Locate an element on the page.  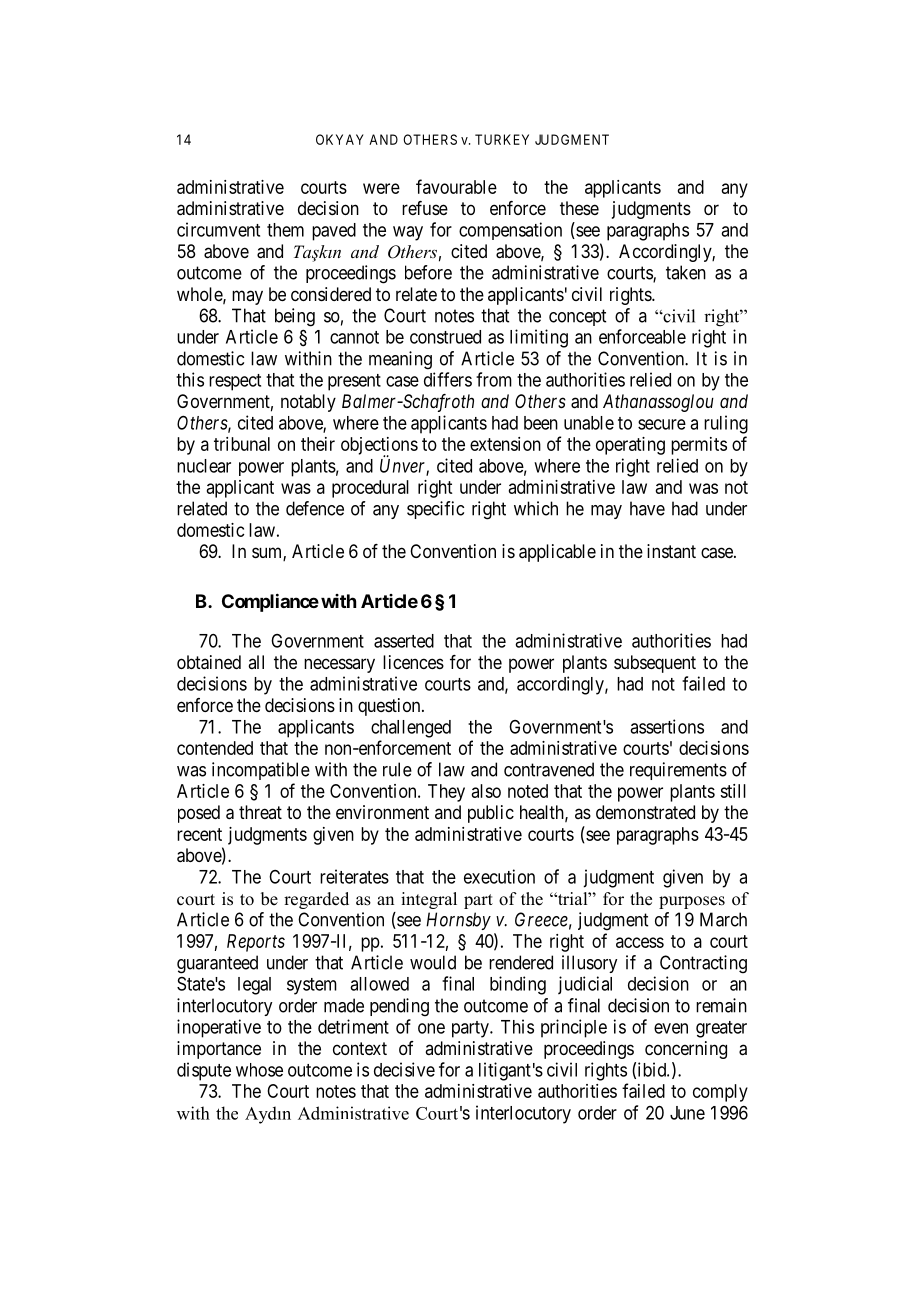
differs is located at coordinates (448, 379).
